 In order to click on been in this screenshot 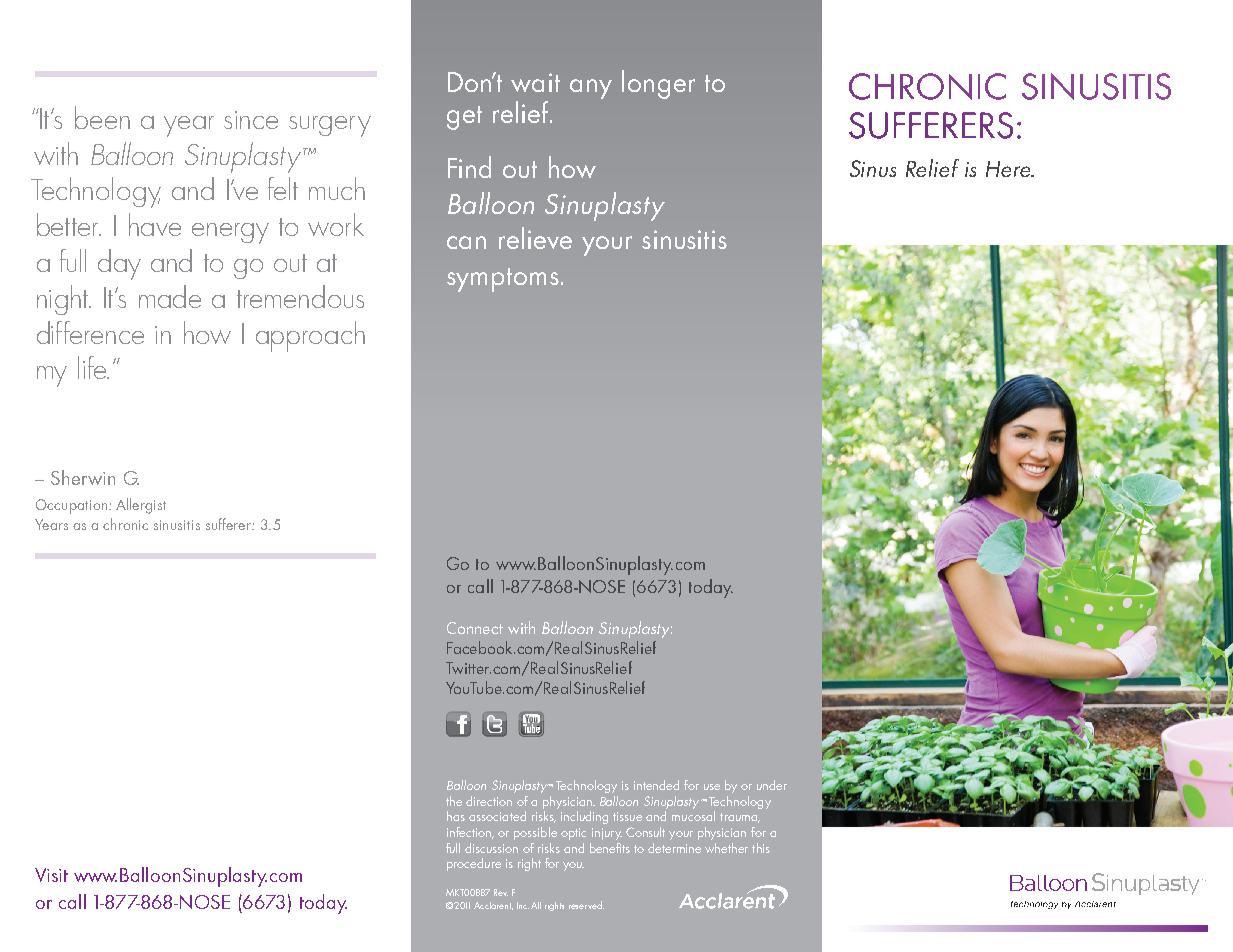, I will do `click(102, 117)`.
